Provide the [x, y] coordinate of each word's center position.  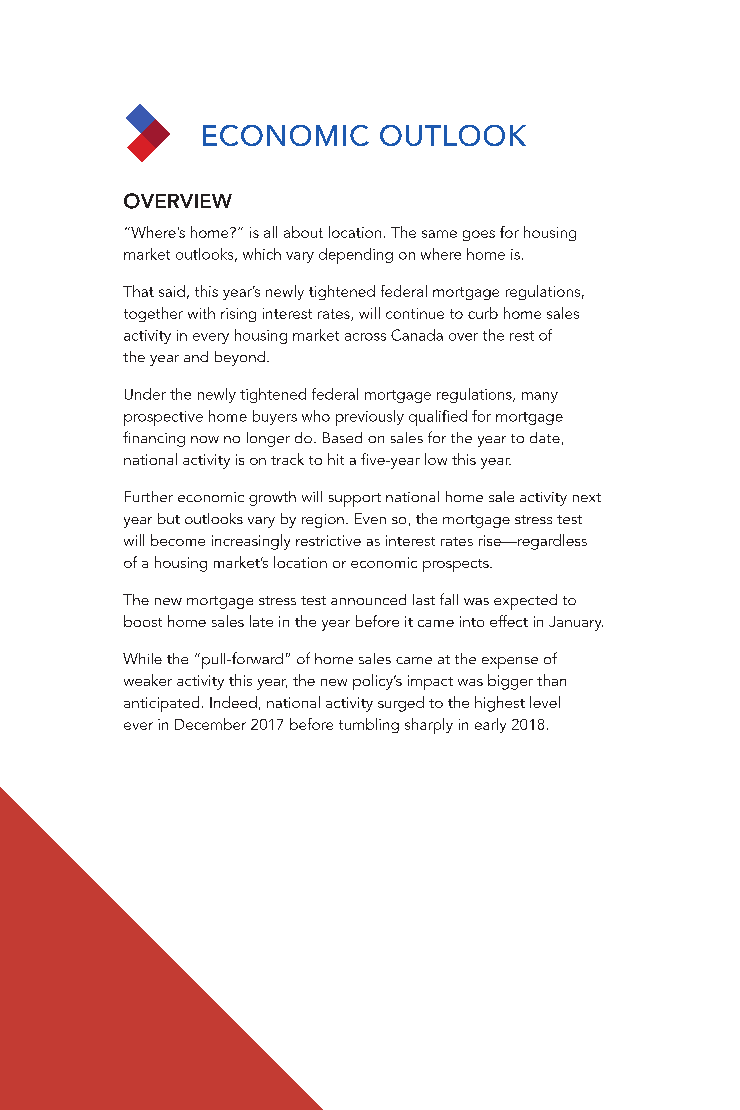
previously [370, 418]
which [262, 254]
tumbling [369, 725]
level [545, 702]
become [178, 540]
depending [356, 256]
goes [479, 235]
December [210, 724]
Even [370, 518]
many [540, 397]
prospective [163, 418]
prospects [457, 565]
